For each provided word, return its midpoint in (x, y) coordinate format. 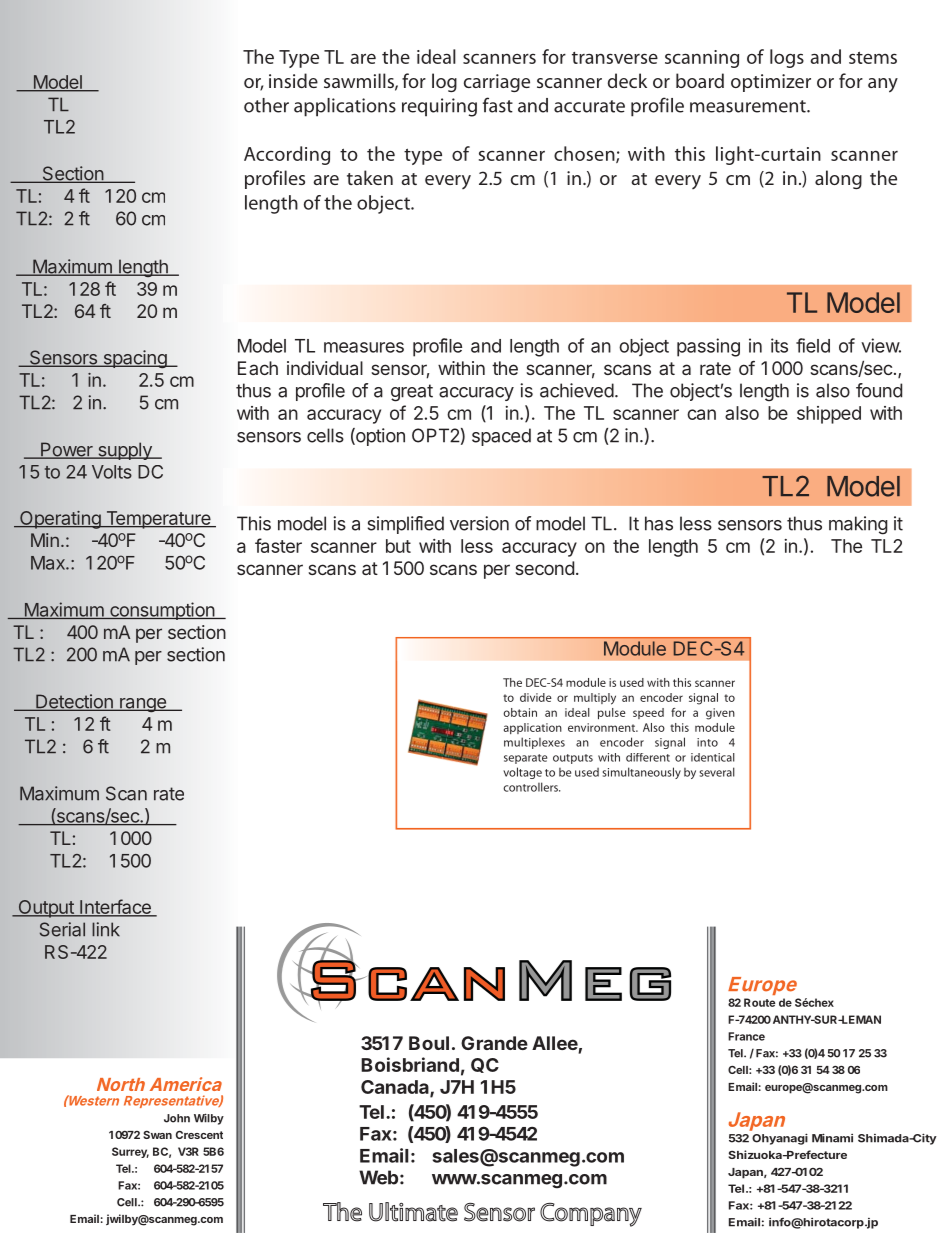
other (266, 105)
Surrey (130, 1152)
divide (536, 697)
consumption (162, 611)
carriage (497, 83)
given (720, 714)
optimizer (771, 83)
